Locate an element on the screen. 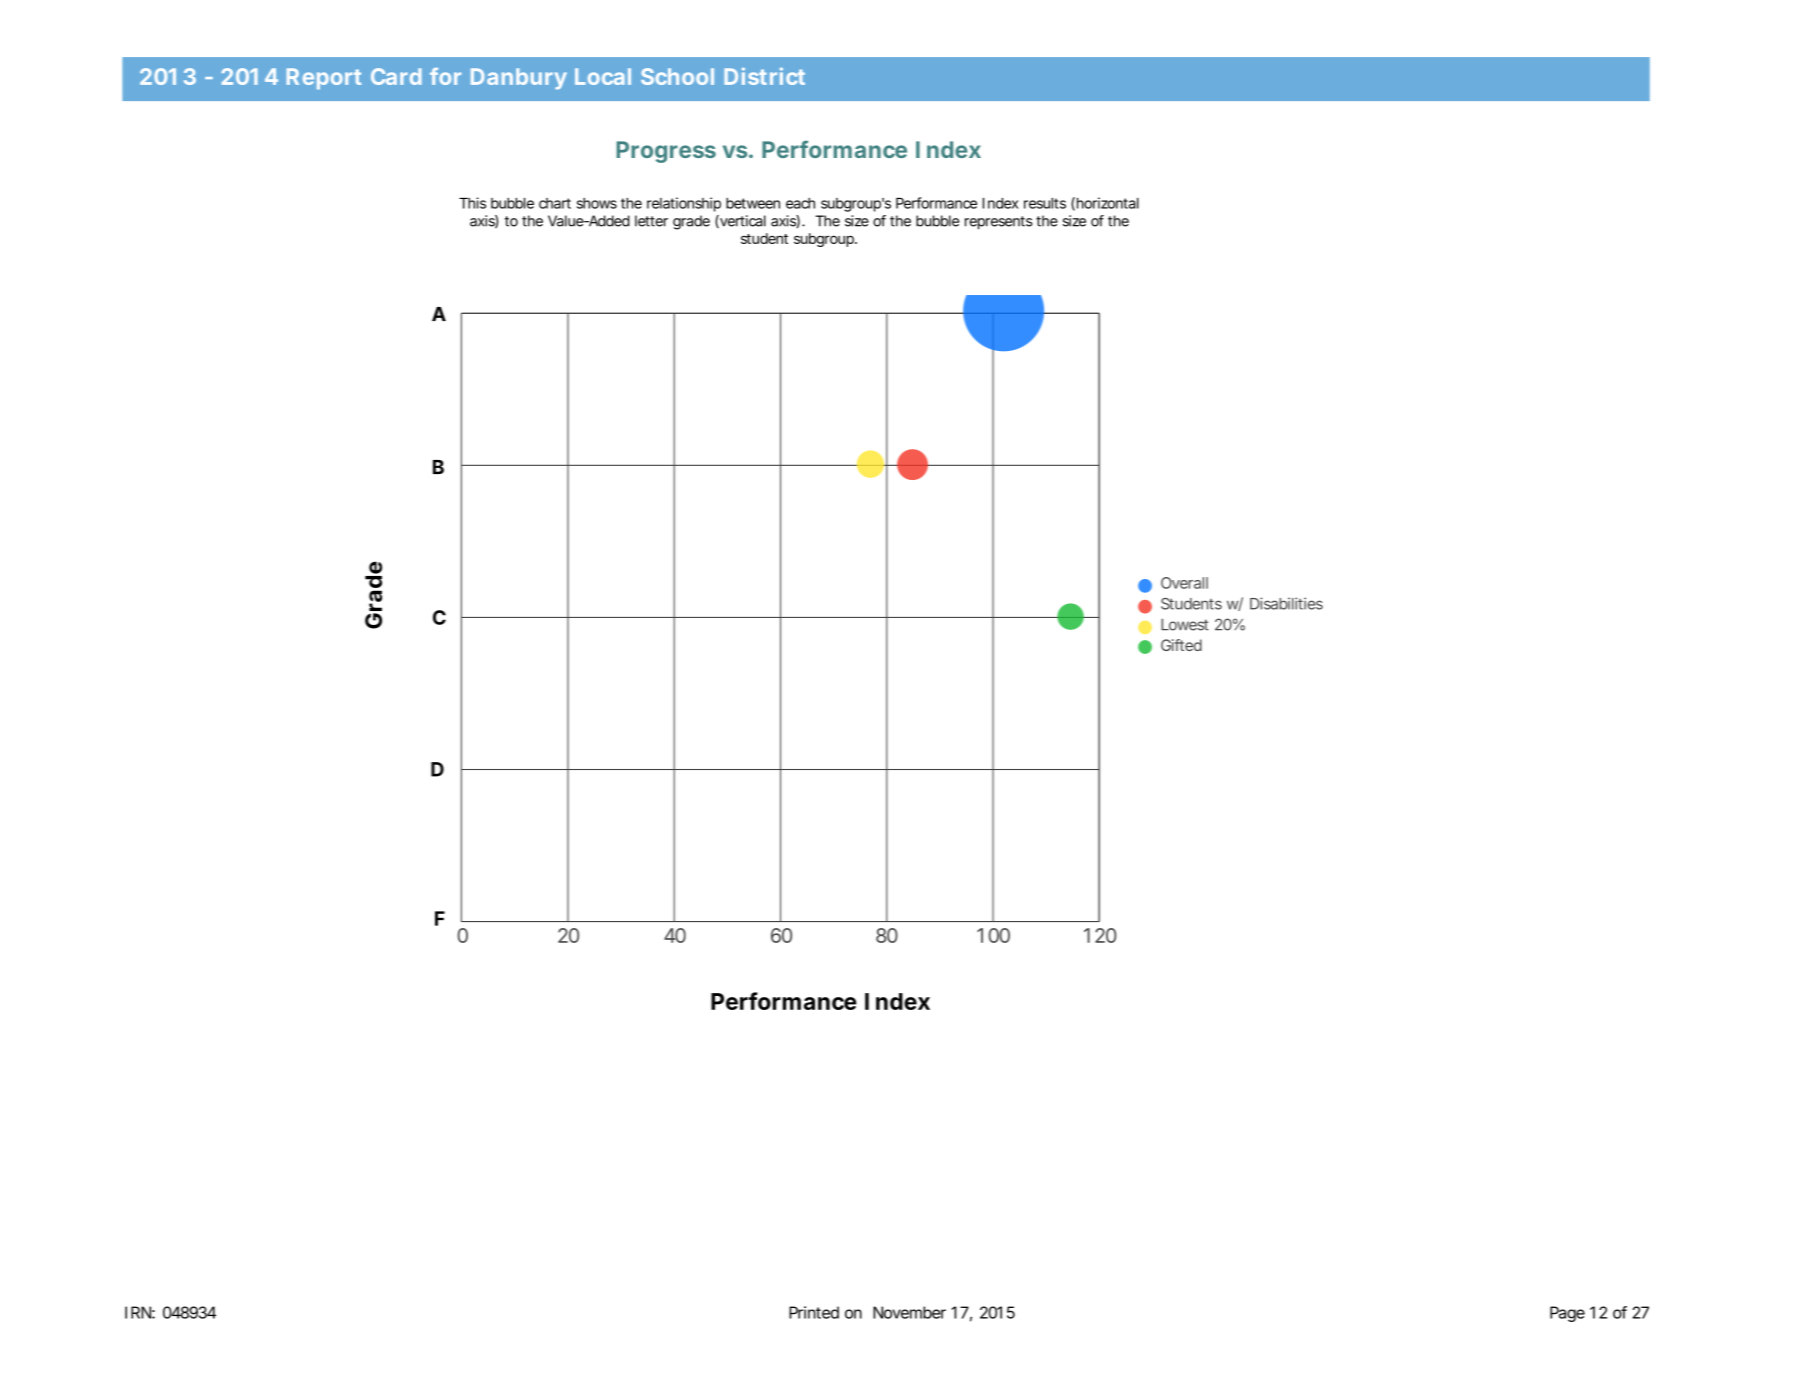  Disabilities is located at coordinates (1286, 603).
